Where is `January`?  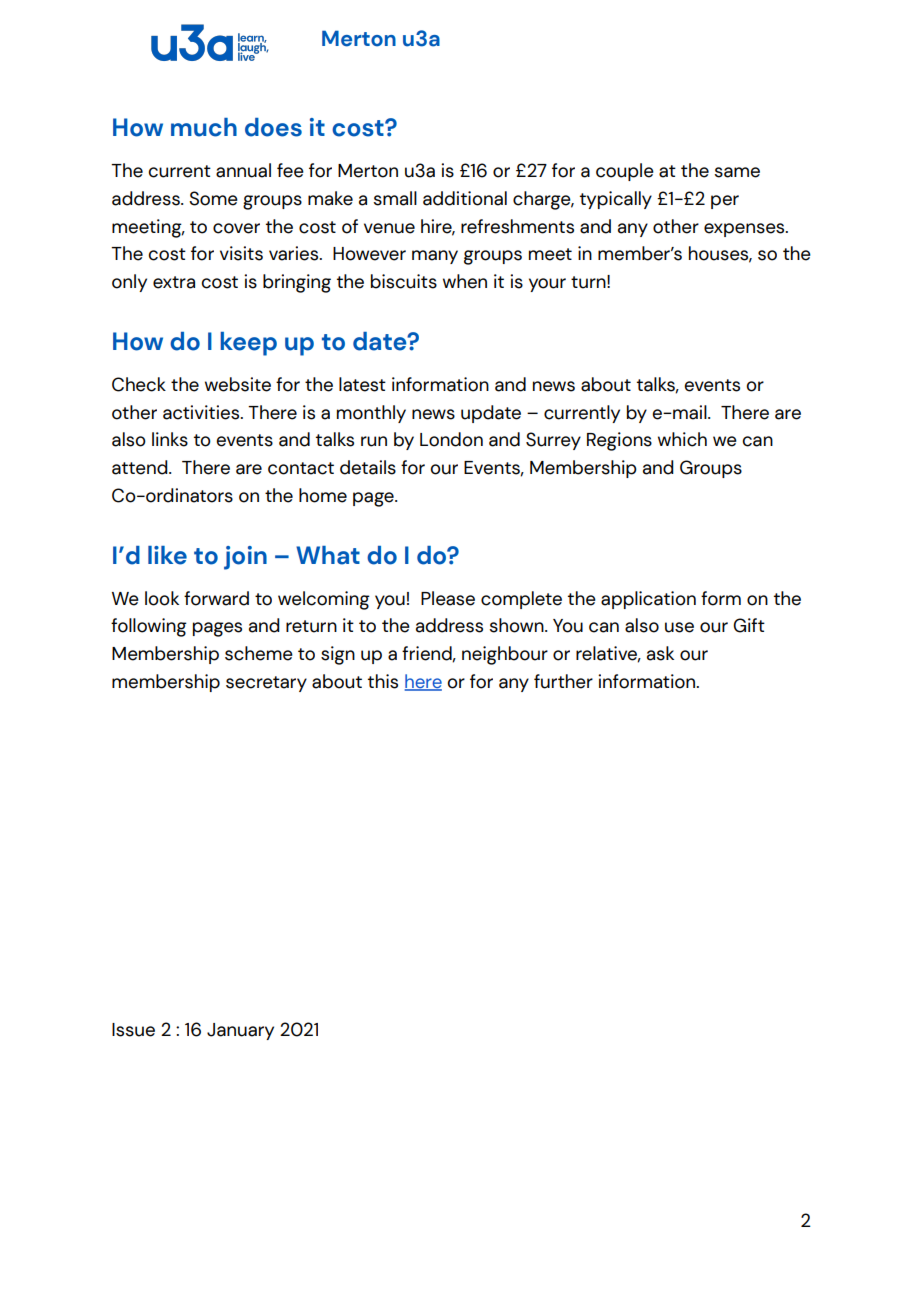
January is located at coordinates (240, 1031).
